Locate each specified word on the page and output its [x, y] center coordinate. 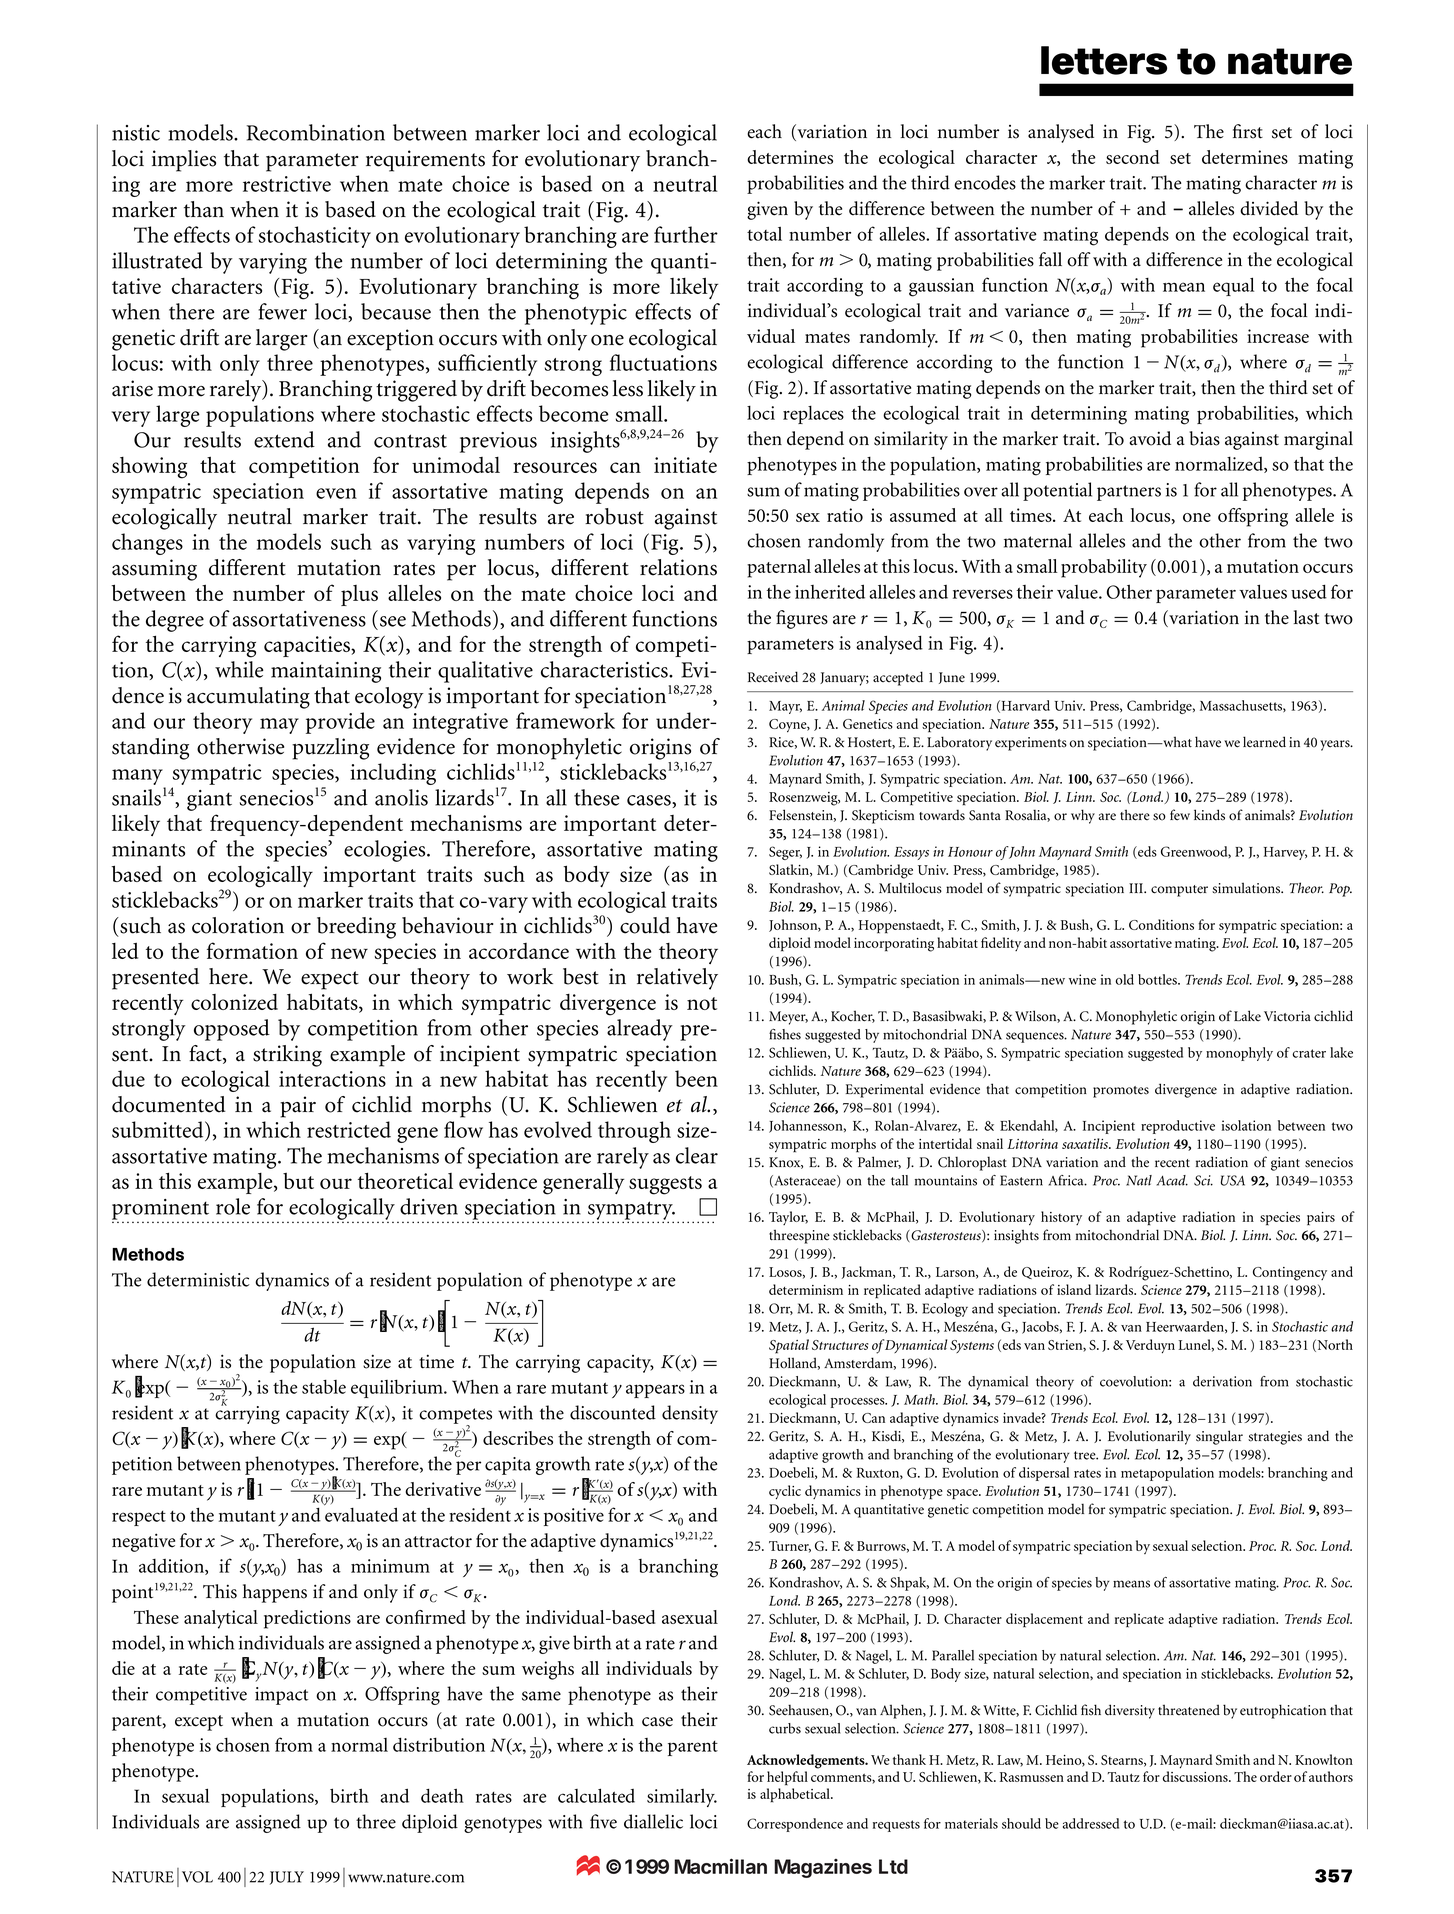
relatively [677, 979]
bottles [1158, 979]
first [1248, 131]
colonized [234, 1002]
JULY [287, 1878]
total [764, 234]
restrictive [287, 184]
